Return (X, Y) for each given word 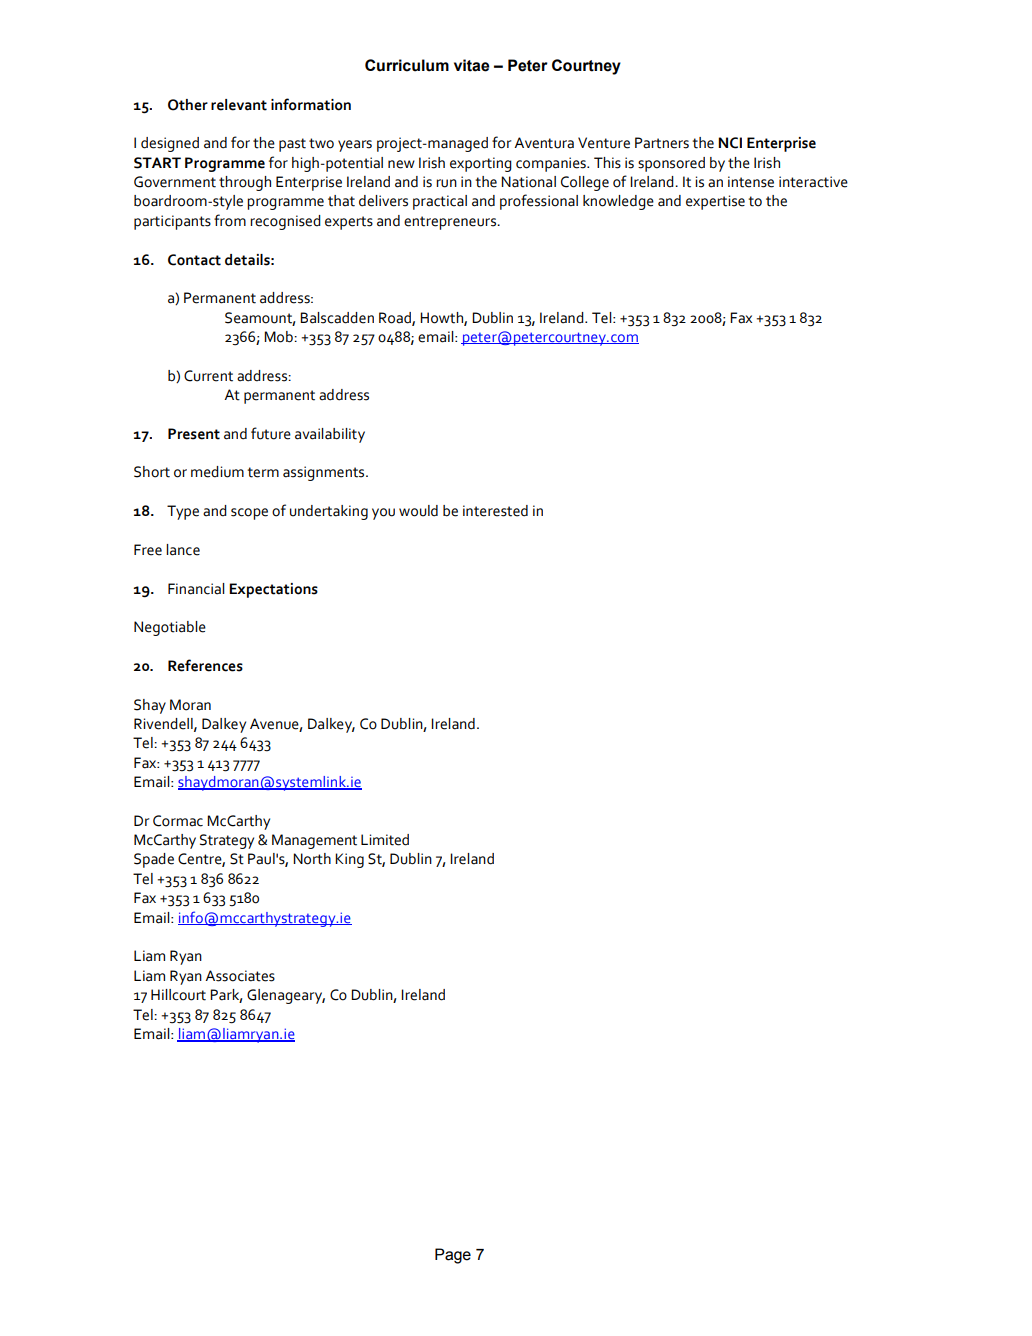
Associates (240, 976)
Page (453, 1256)
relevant (239, 105)
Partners (662, 143)
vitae (472, 65)
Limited (385, 840)
